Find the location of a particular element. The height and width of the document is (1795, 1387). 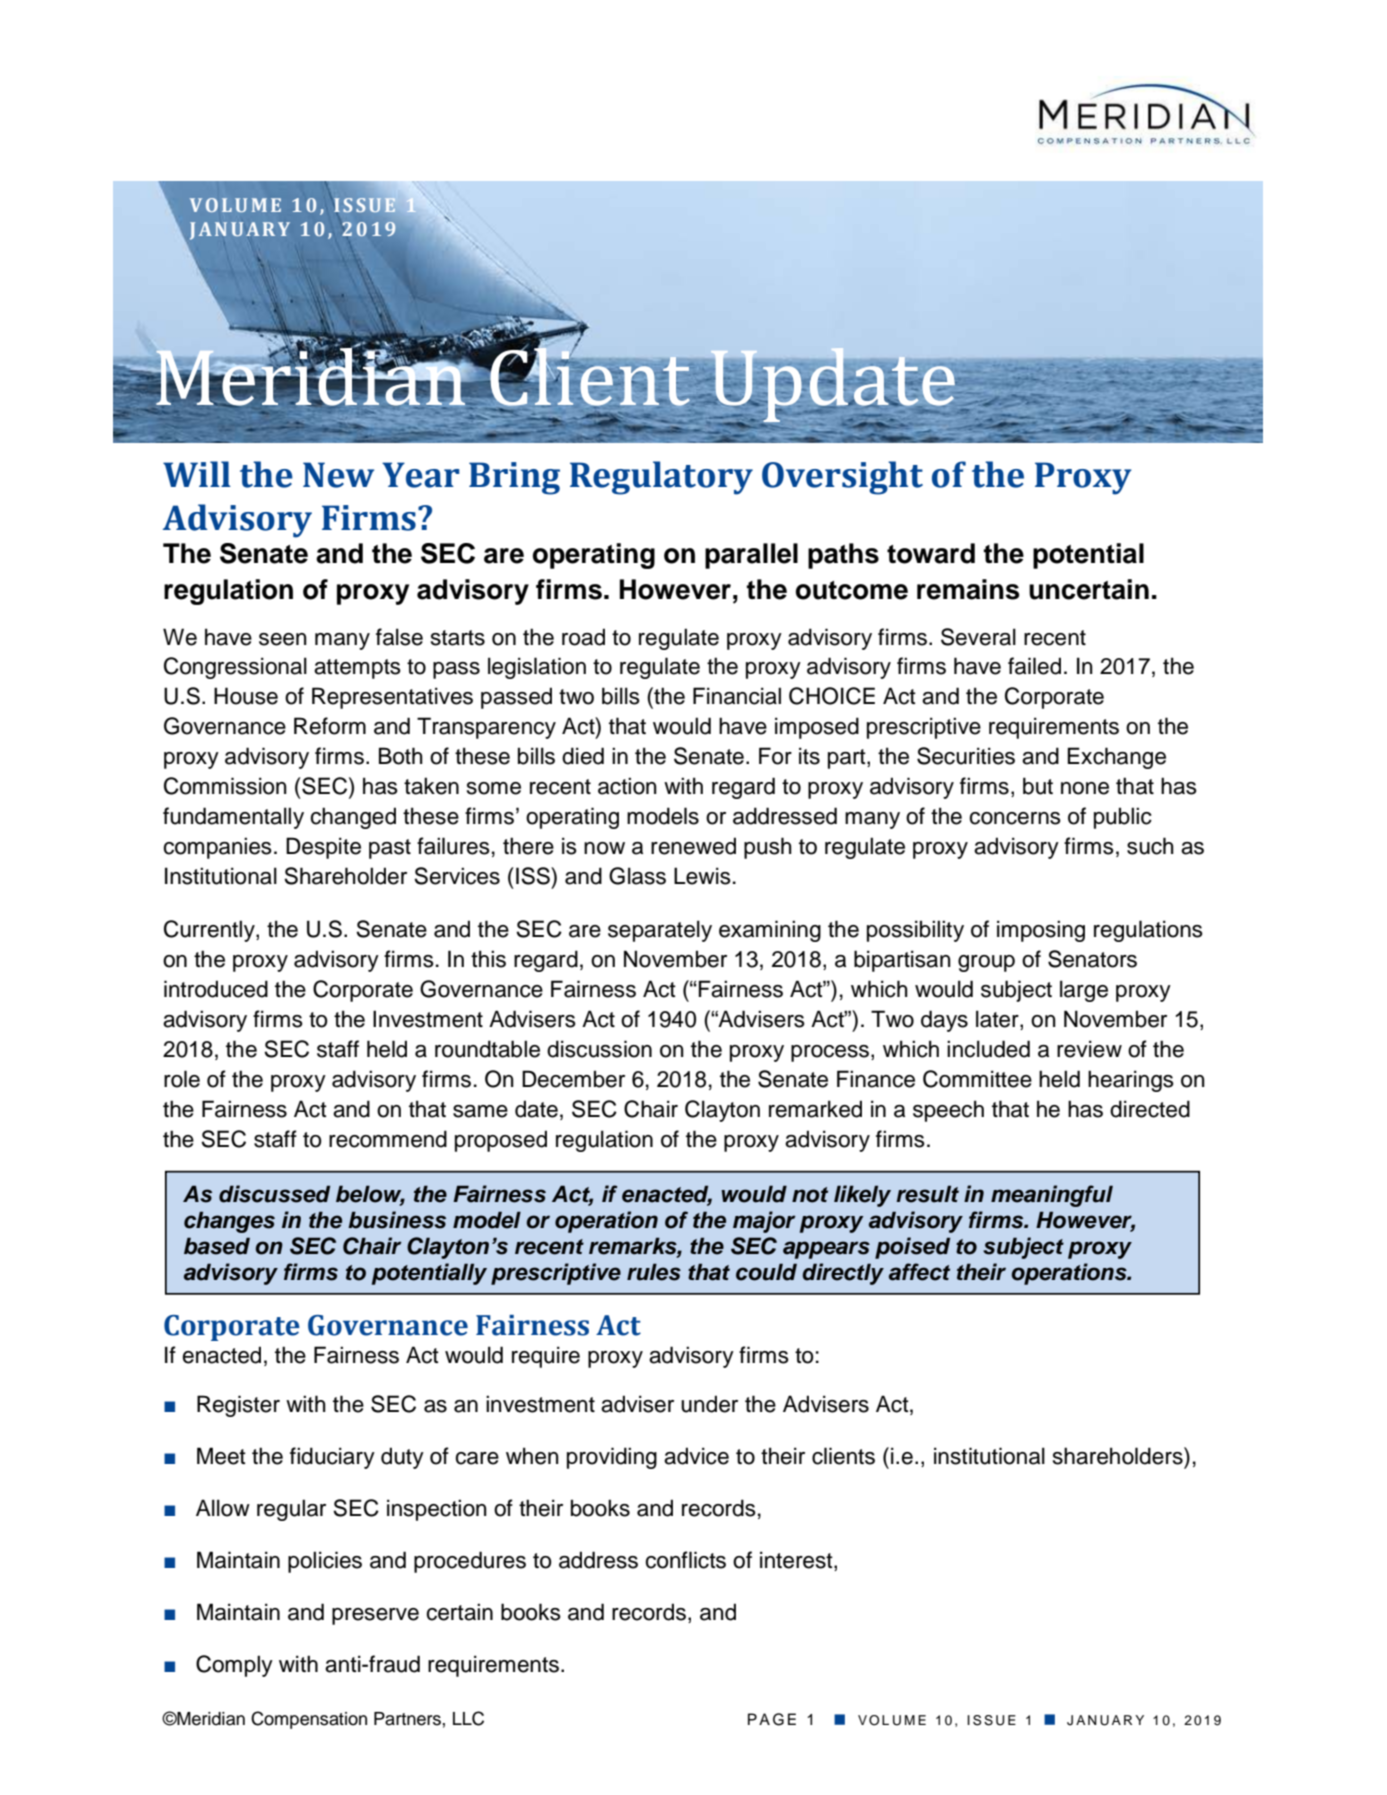

Regulatory is located at coordinates (661, 478).
